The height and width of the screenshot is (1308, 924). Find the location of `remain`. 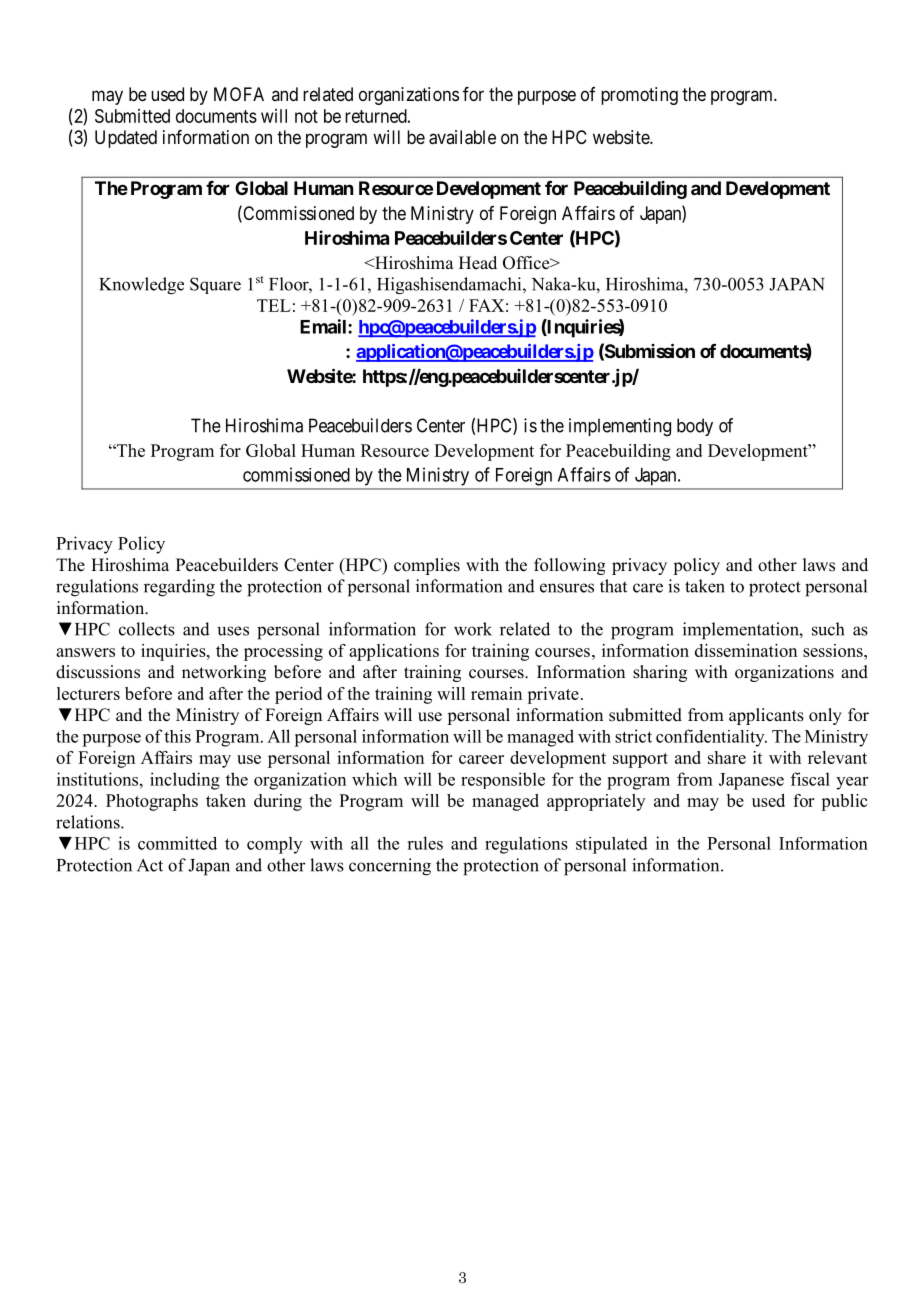

remain is located at coordinates (496, 693).
